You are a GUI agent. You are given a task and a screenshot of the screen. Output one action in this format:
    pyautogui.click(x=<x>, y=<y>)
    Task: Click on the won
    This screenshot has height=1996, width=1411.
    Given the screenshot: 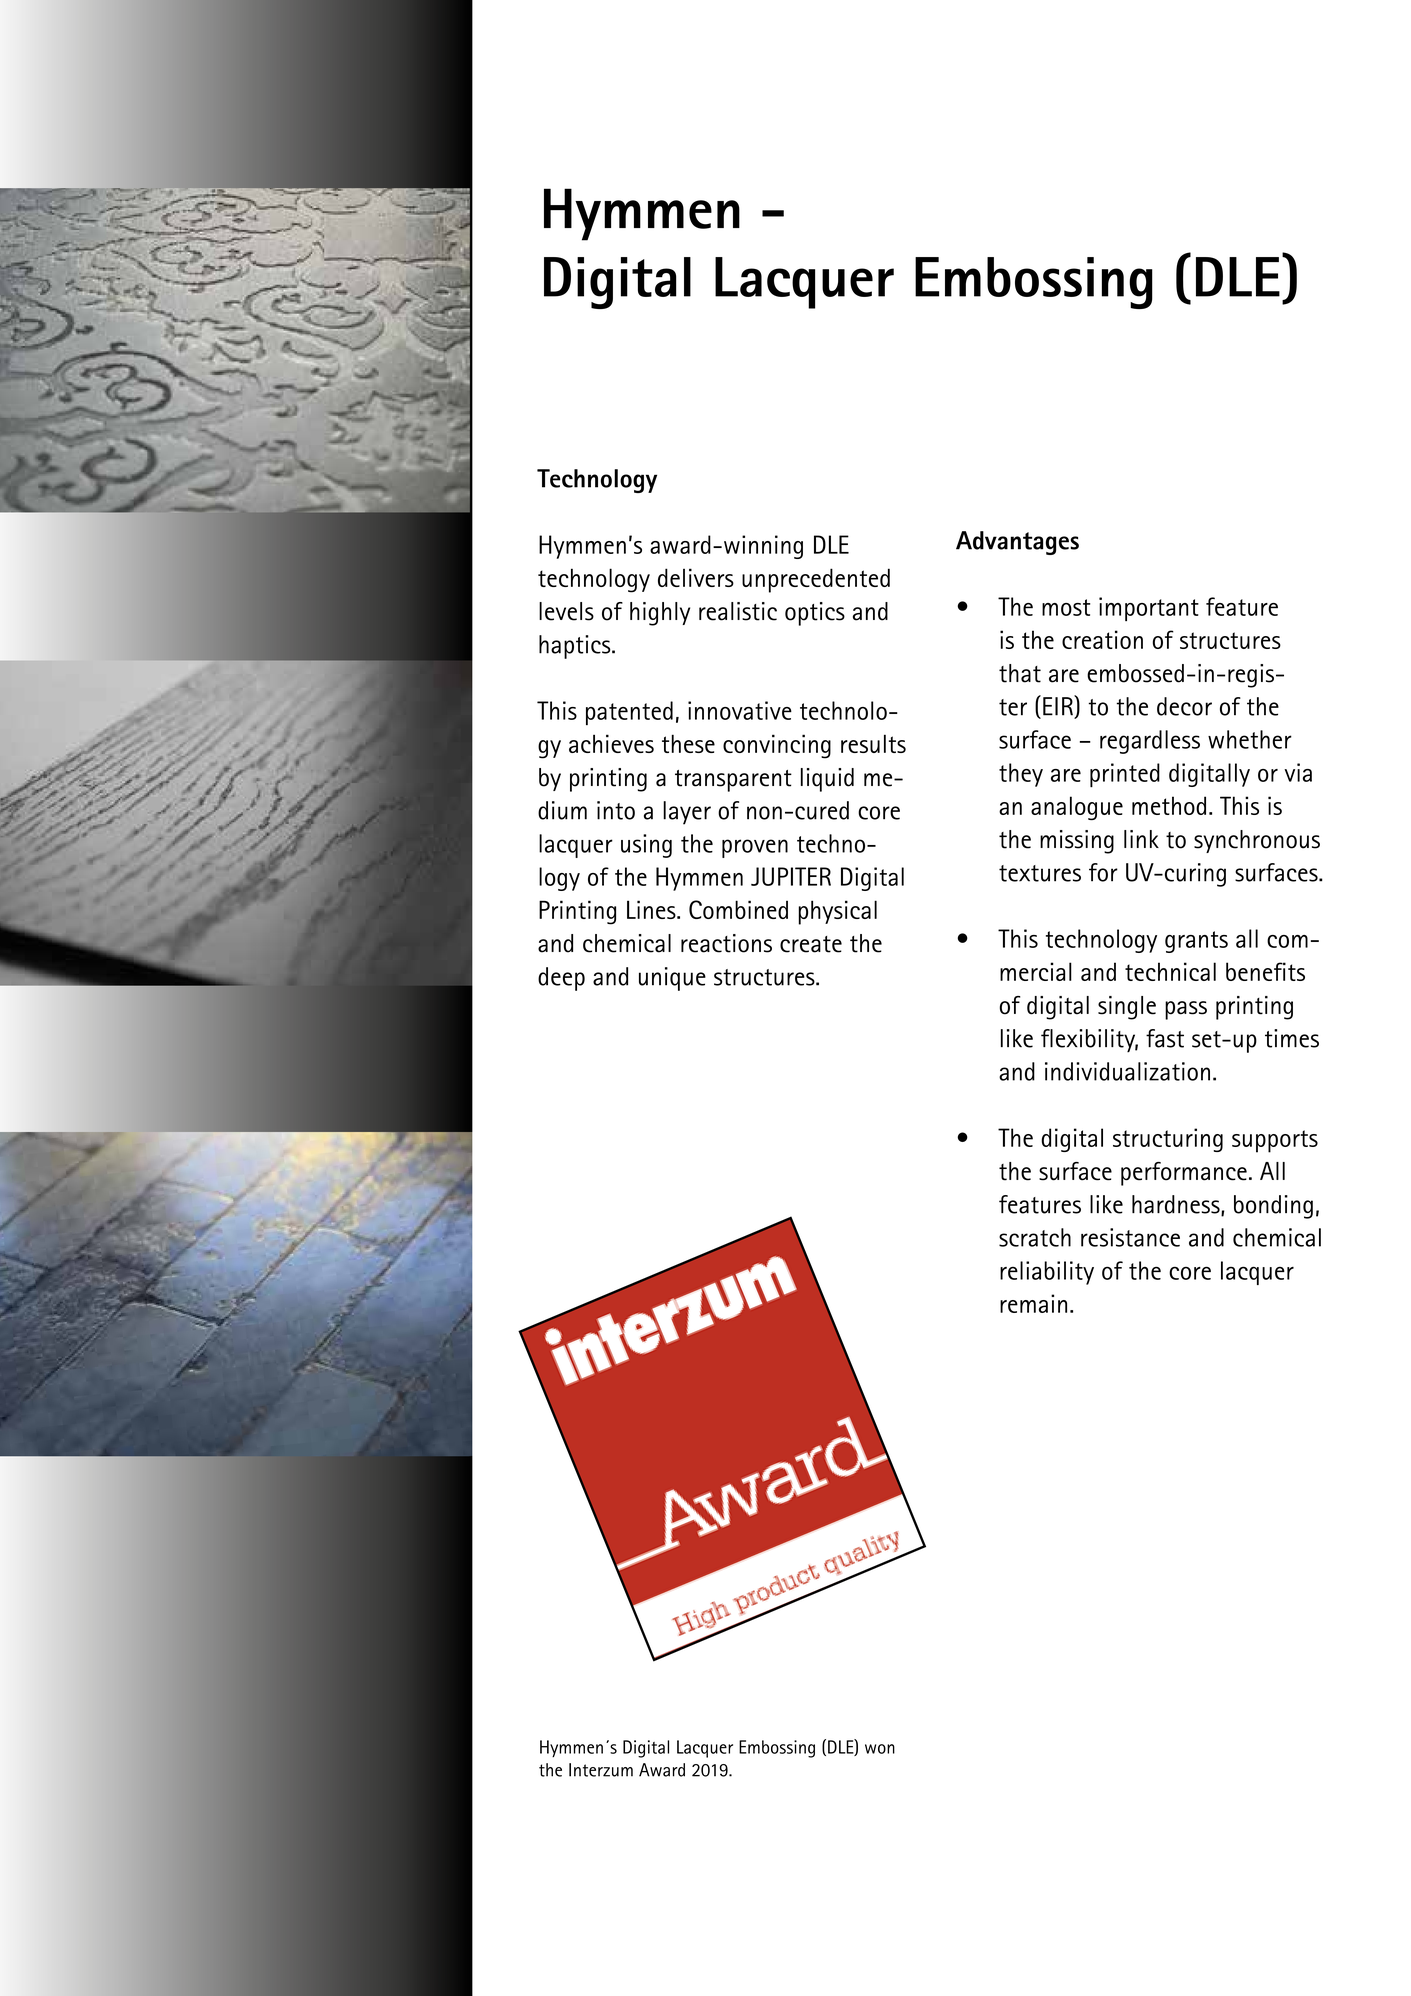 What is the action you would take?
    pyautogui.click(x=880, y=1749)
